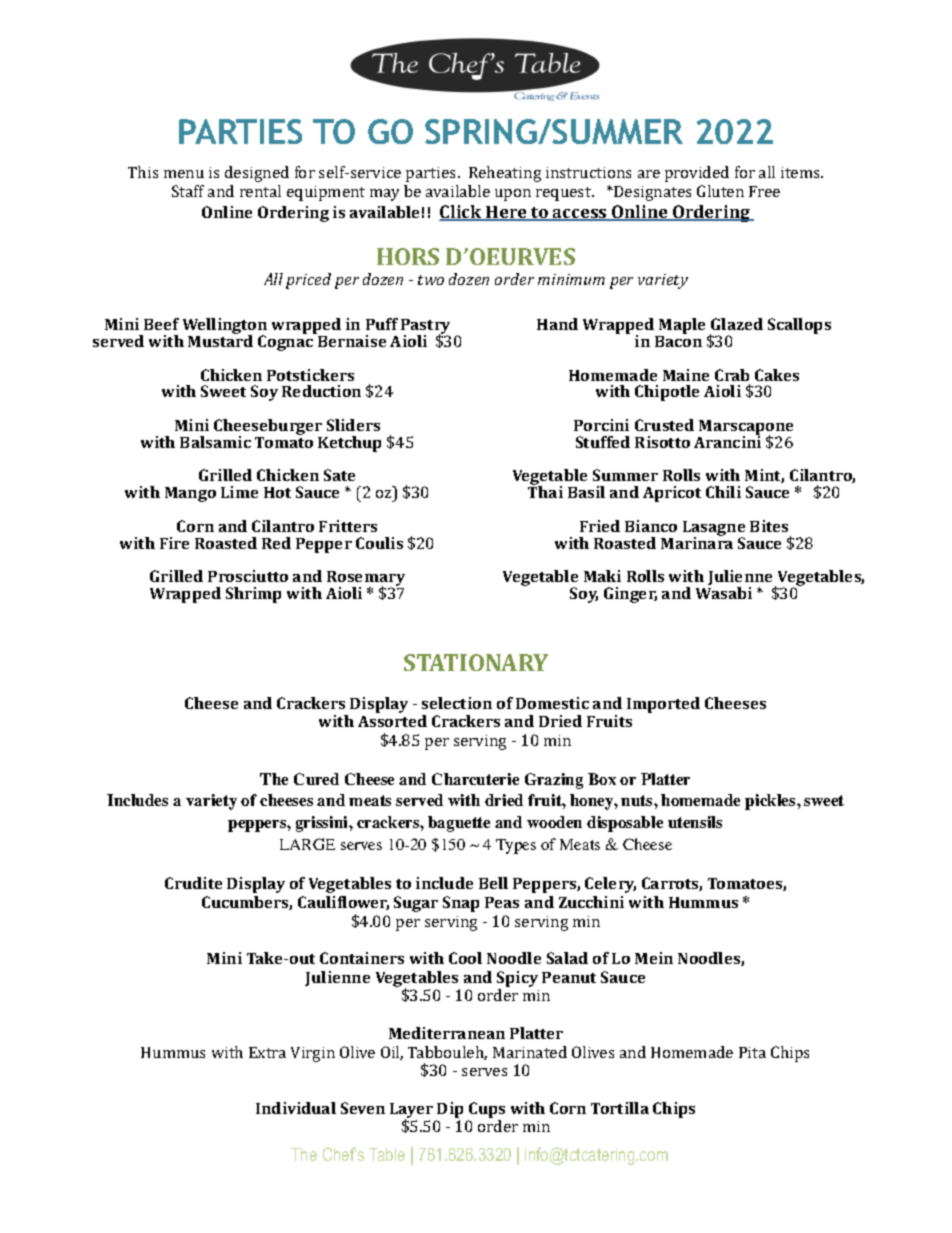  What do you see at coordinates (695, 822) in the screenshot?
I see `utensils` at bounding box center [695, 822].
